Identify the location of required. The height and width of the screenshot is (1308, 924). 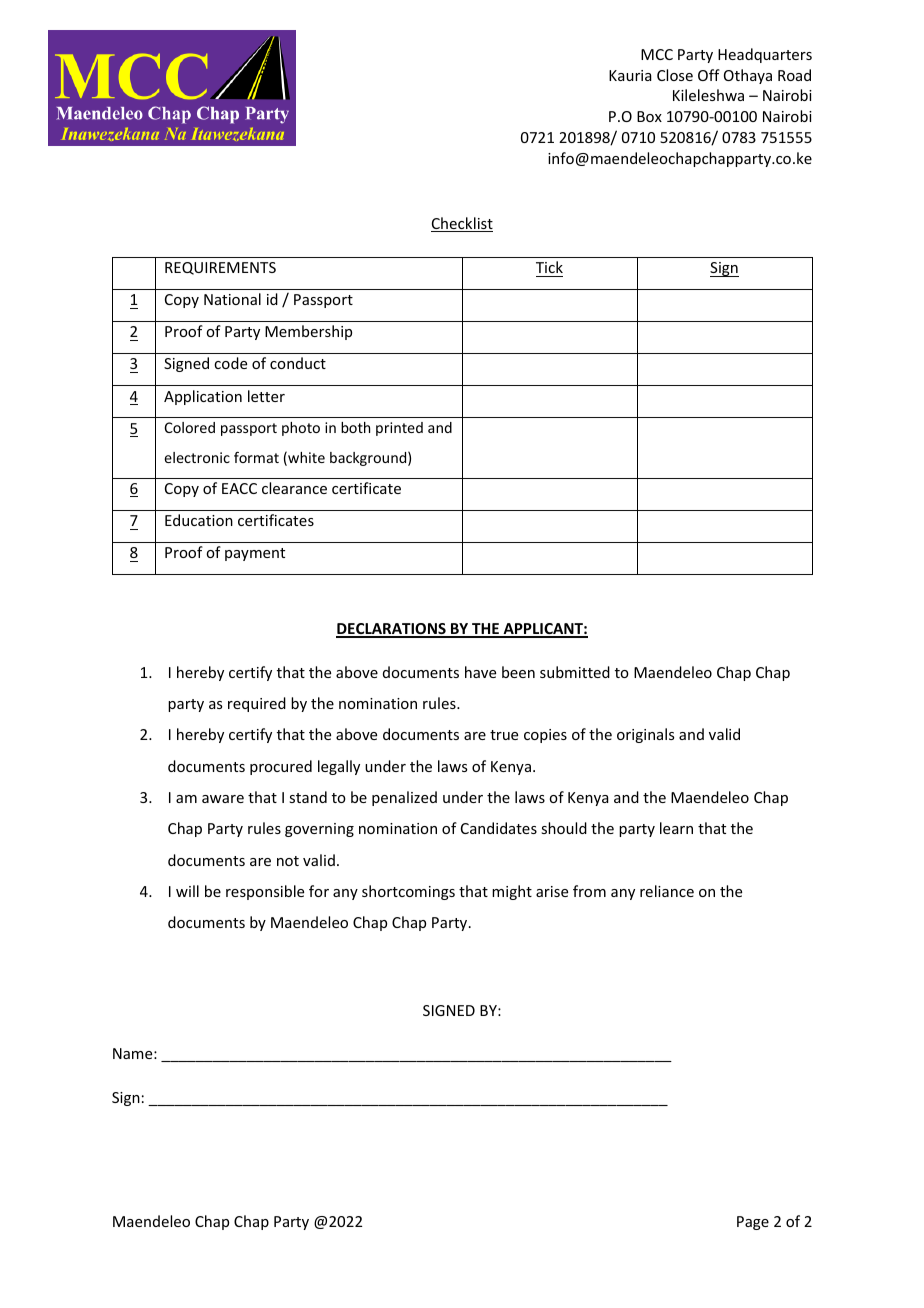
(257, 704).
